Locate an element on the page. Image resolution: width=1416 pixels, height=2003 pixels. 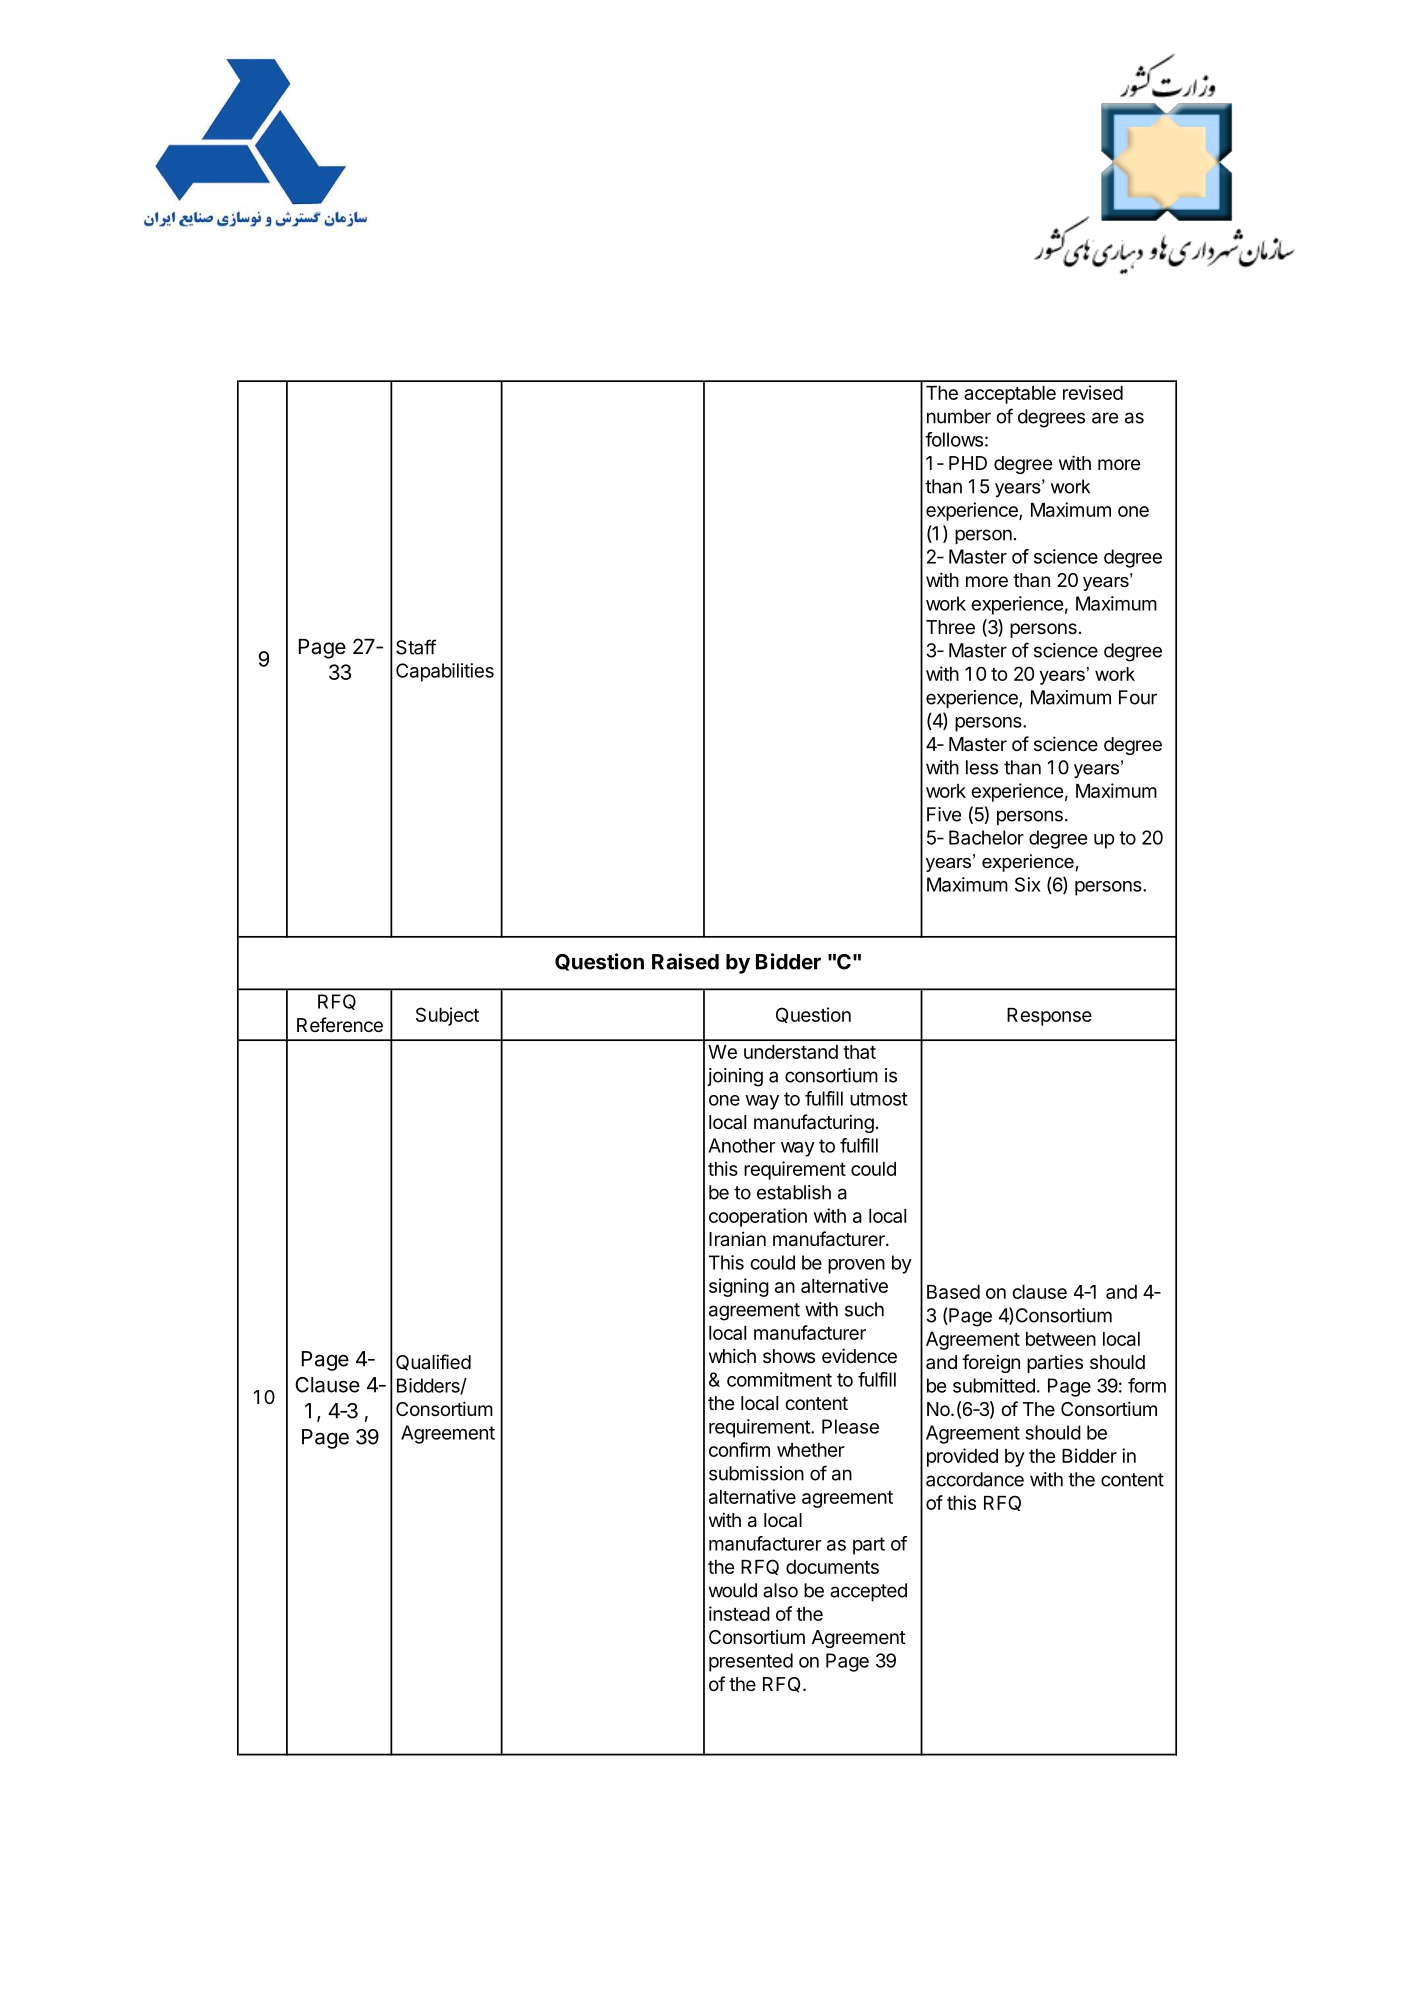
follows is located at coordinates (954, 439).
